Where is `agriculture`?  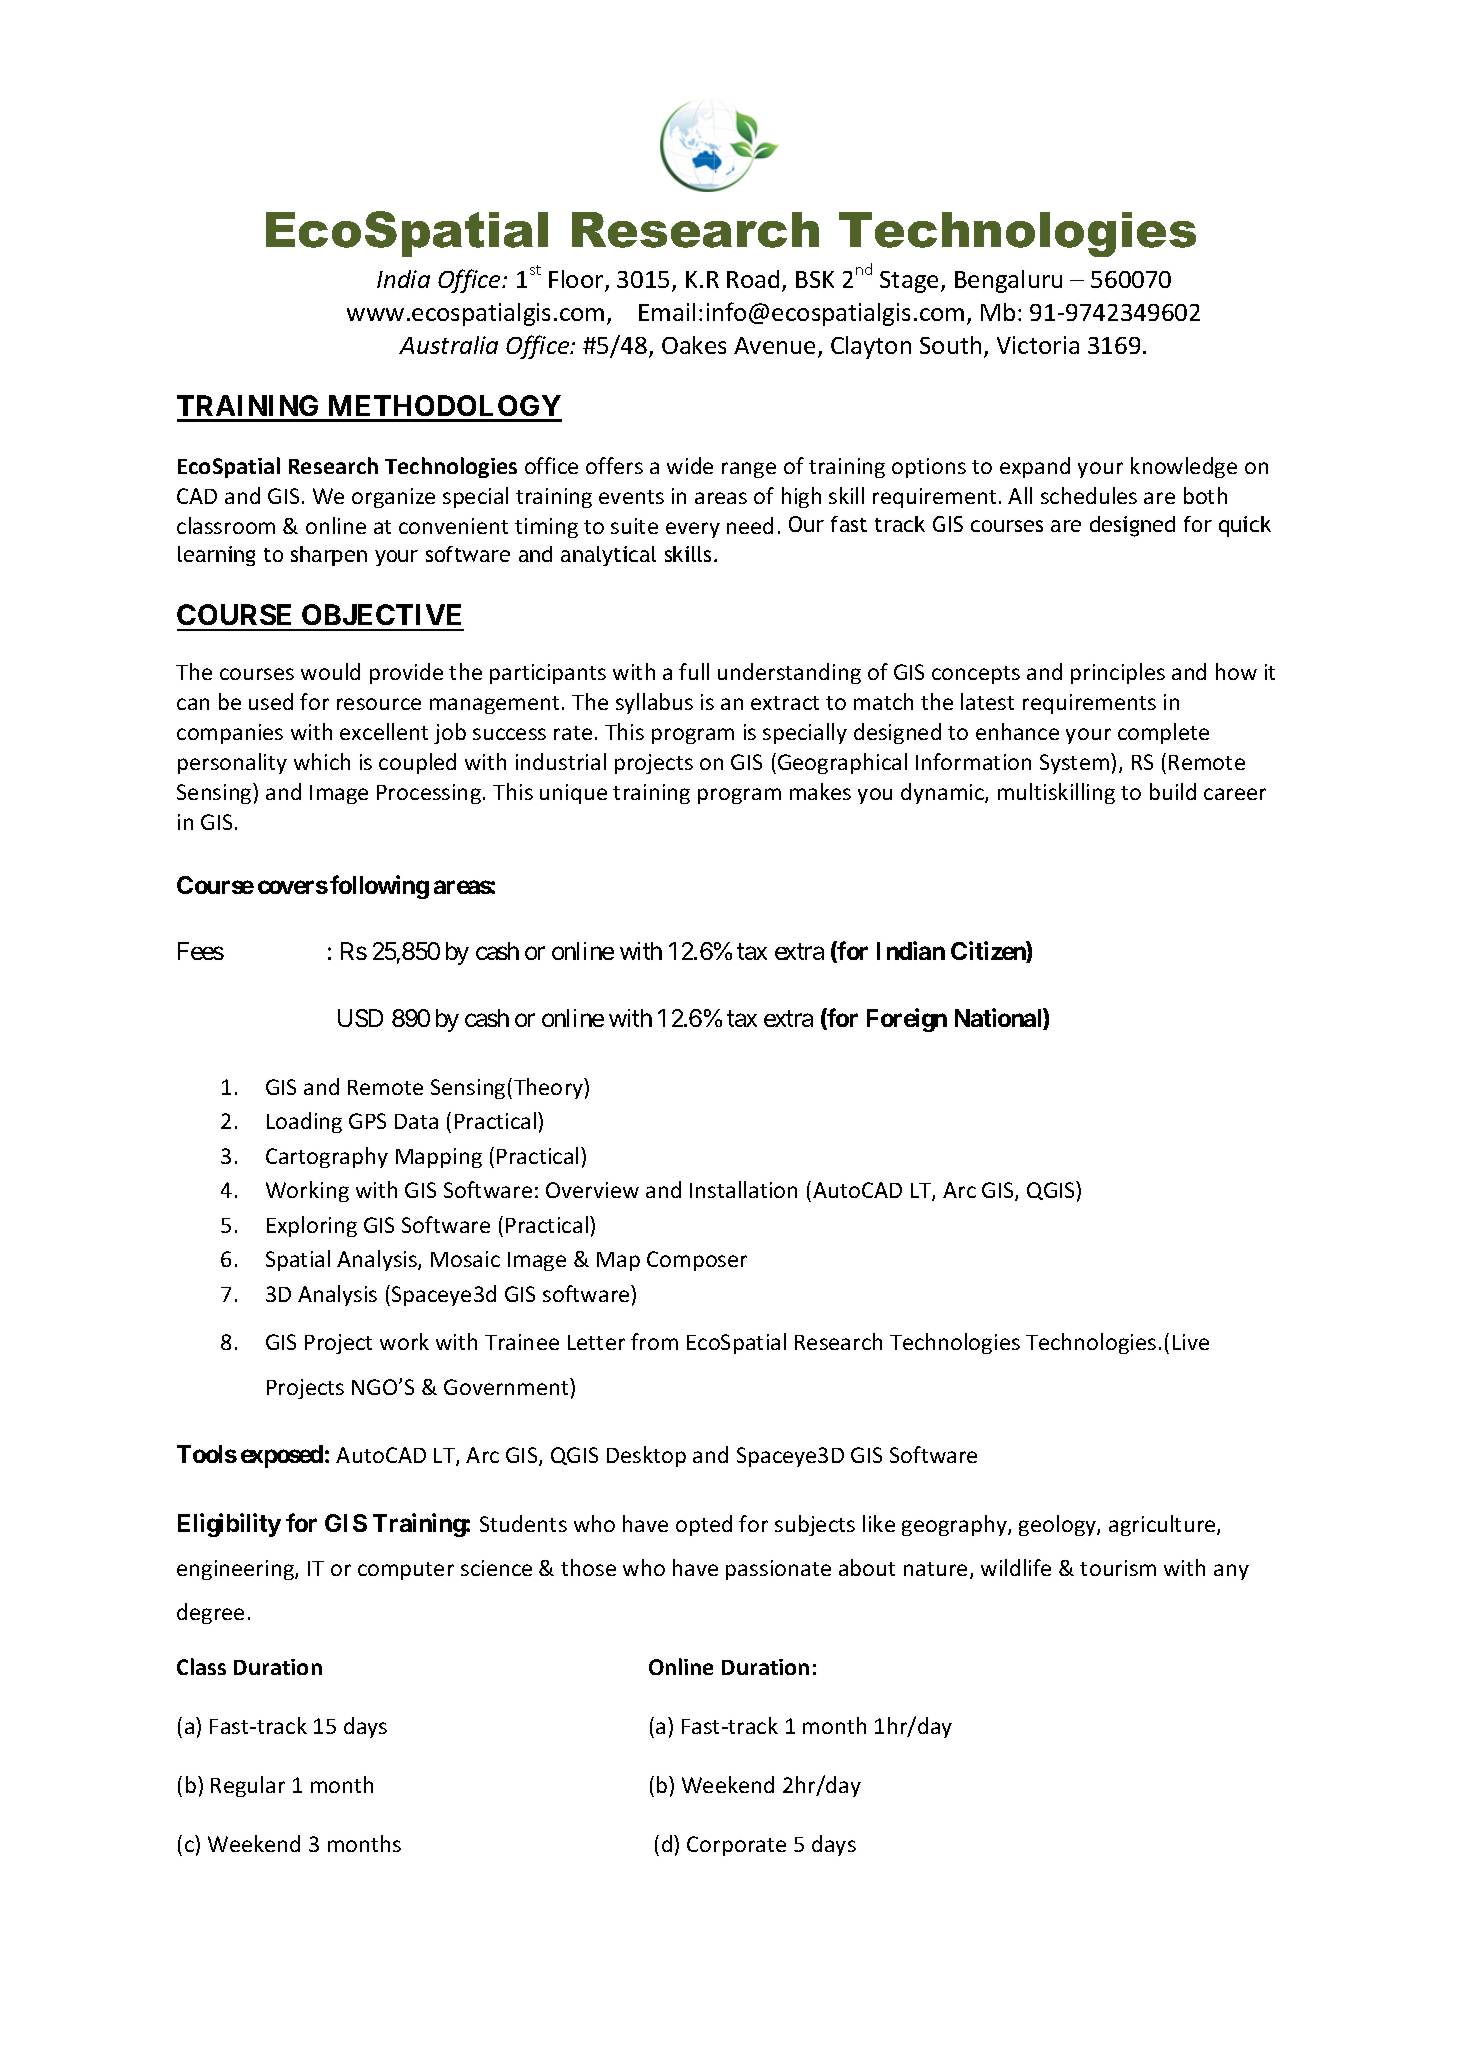 agriculture is located at coordinates (1163, 1525).
